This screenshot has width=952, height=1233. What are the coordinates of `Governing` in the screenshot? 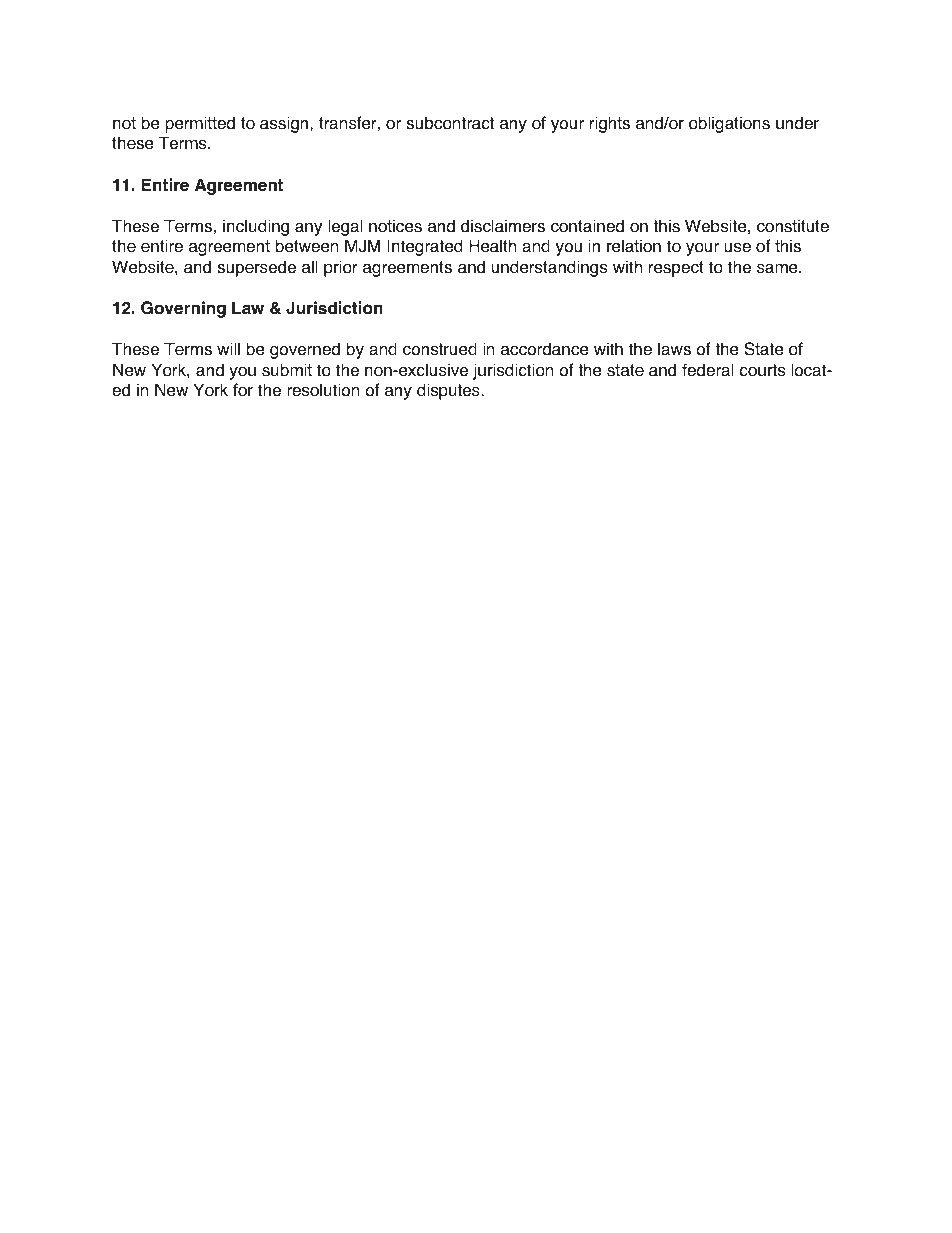 It's located at (183, 309).
